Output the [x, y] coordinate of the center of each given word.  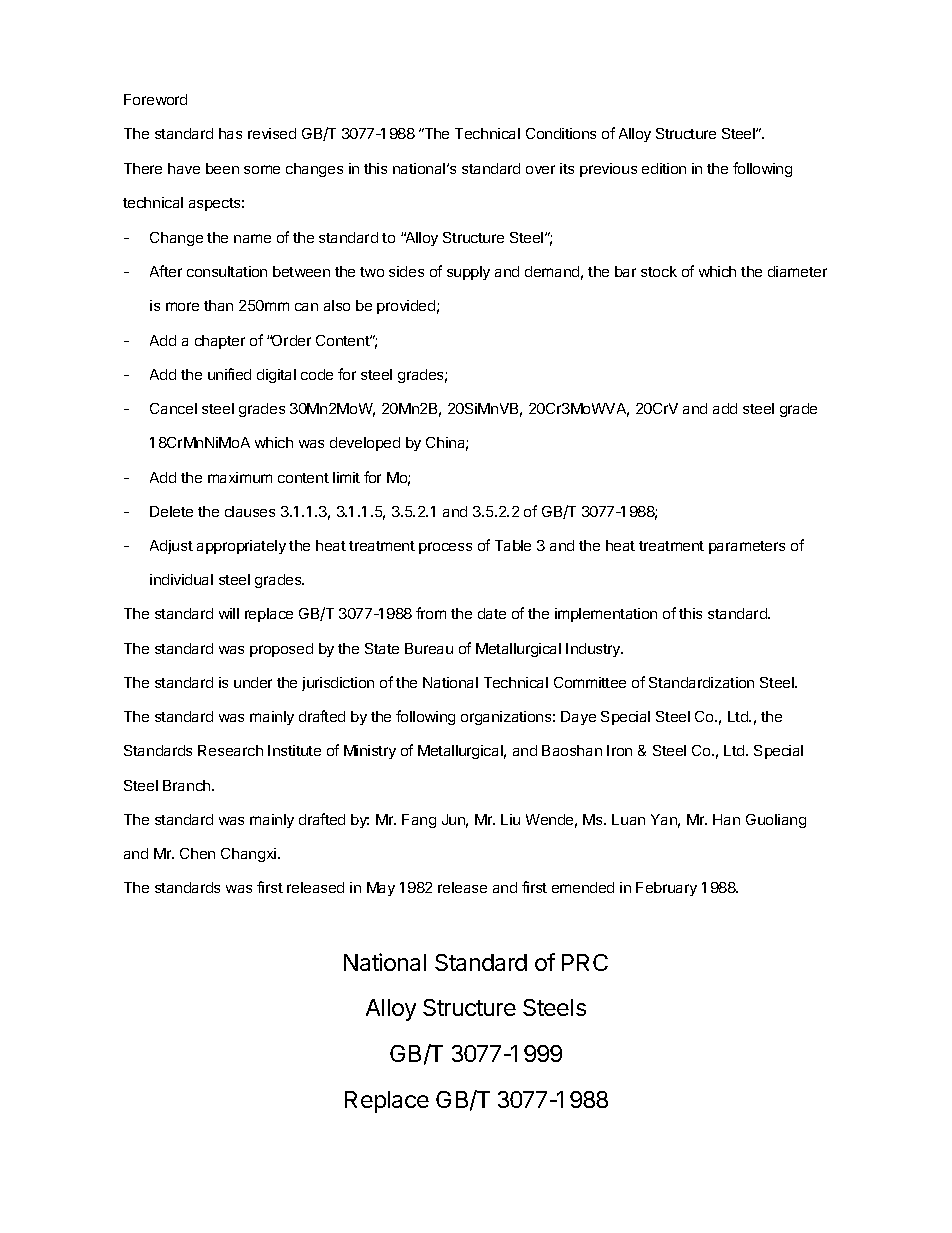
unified [229, 374]
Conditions [561, 133]
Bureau [429, 648]
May [381, 889]
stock [659, 271]
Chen [197, 853]
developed [365, 444]
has [230, 133]
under [253, 682]
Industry [594, 650]
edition [664, 168]
